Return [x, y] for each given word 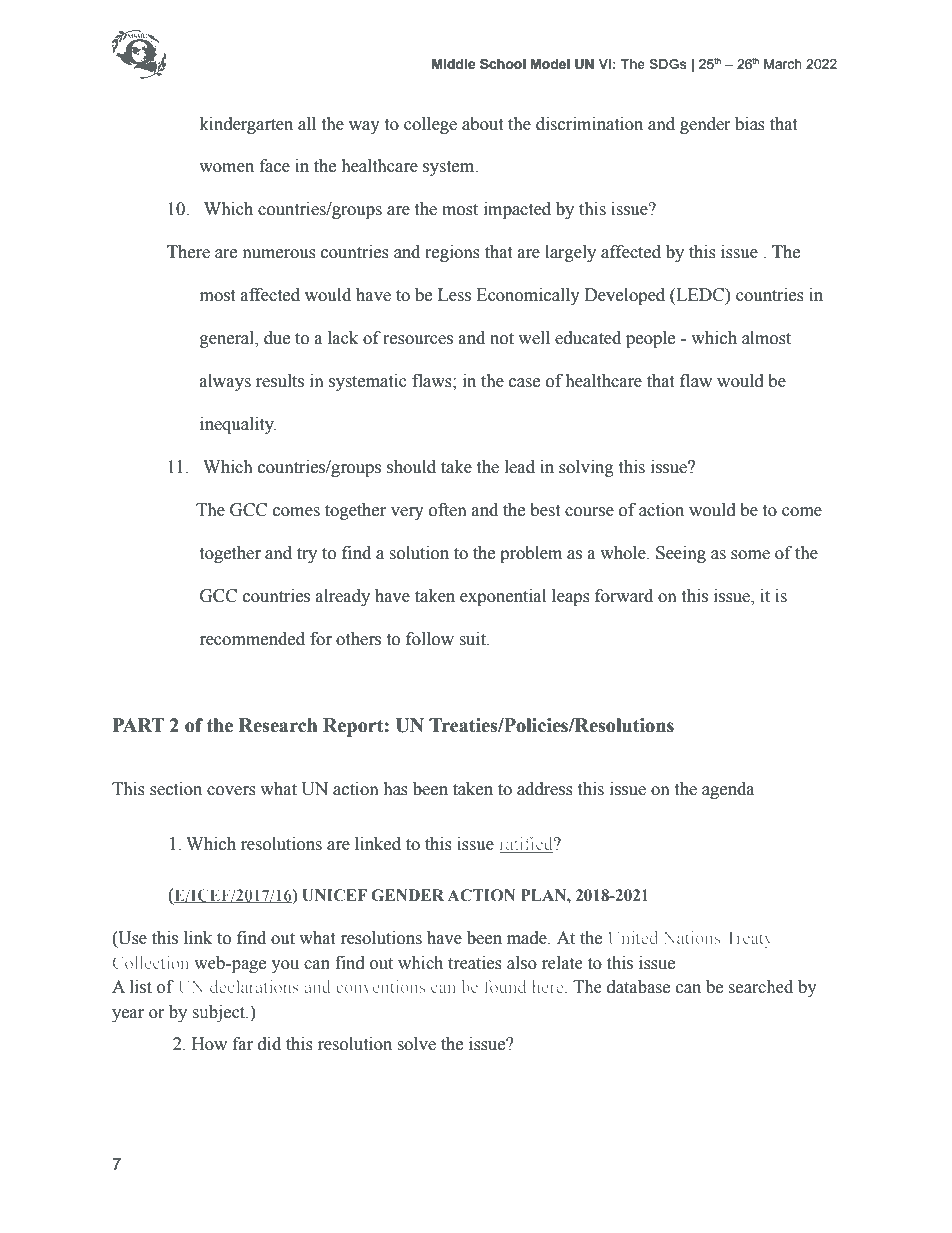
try [307, 555]
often [448, 510]
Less [454, 295]
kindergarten [246, 125]
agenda [728, 790]
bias [750, 124]
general [228, 339]
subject [220, 1013]
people [650, 339]
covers [231, 791]
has [395, 789]
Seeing [681, 554]
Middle [454, 64]
